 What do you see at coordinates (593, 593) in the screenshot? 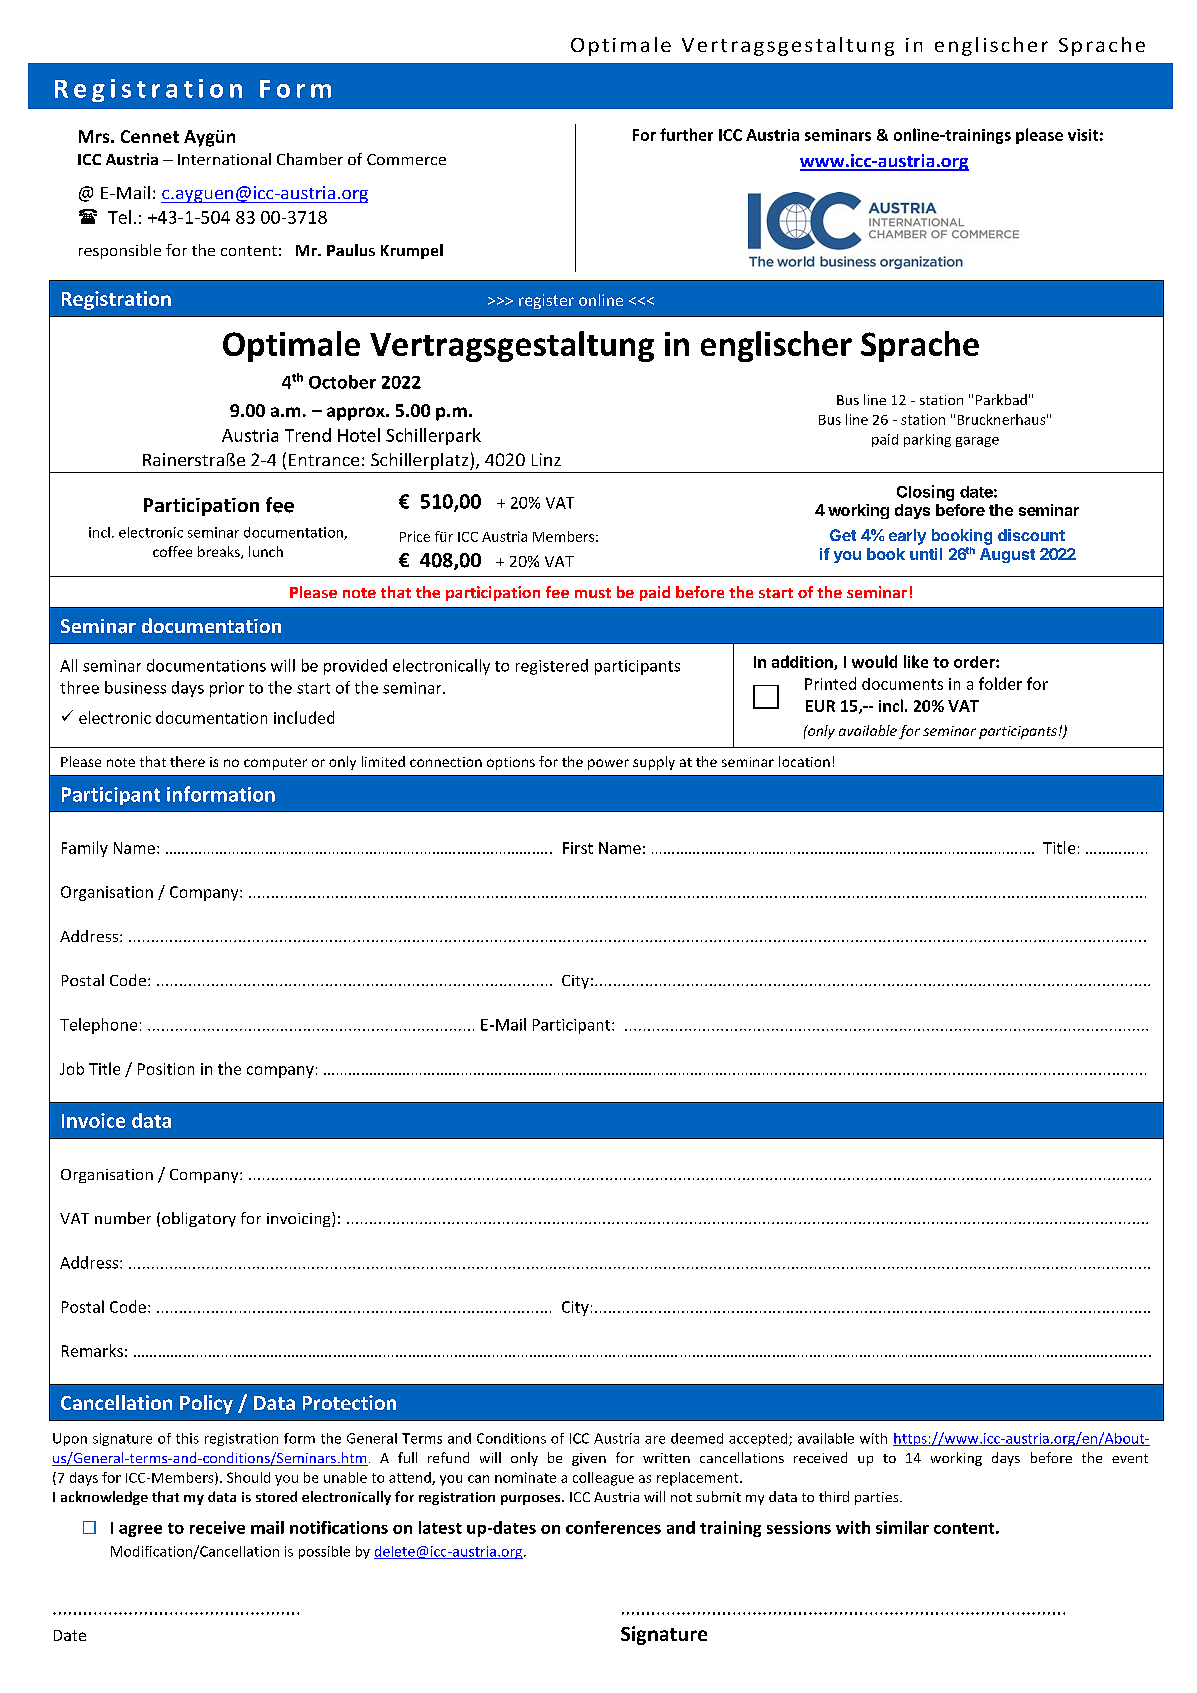
I see `must` at bounding box center [593, 593].
